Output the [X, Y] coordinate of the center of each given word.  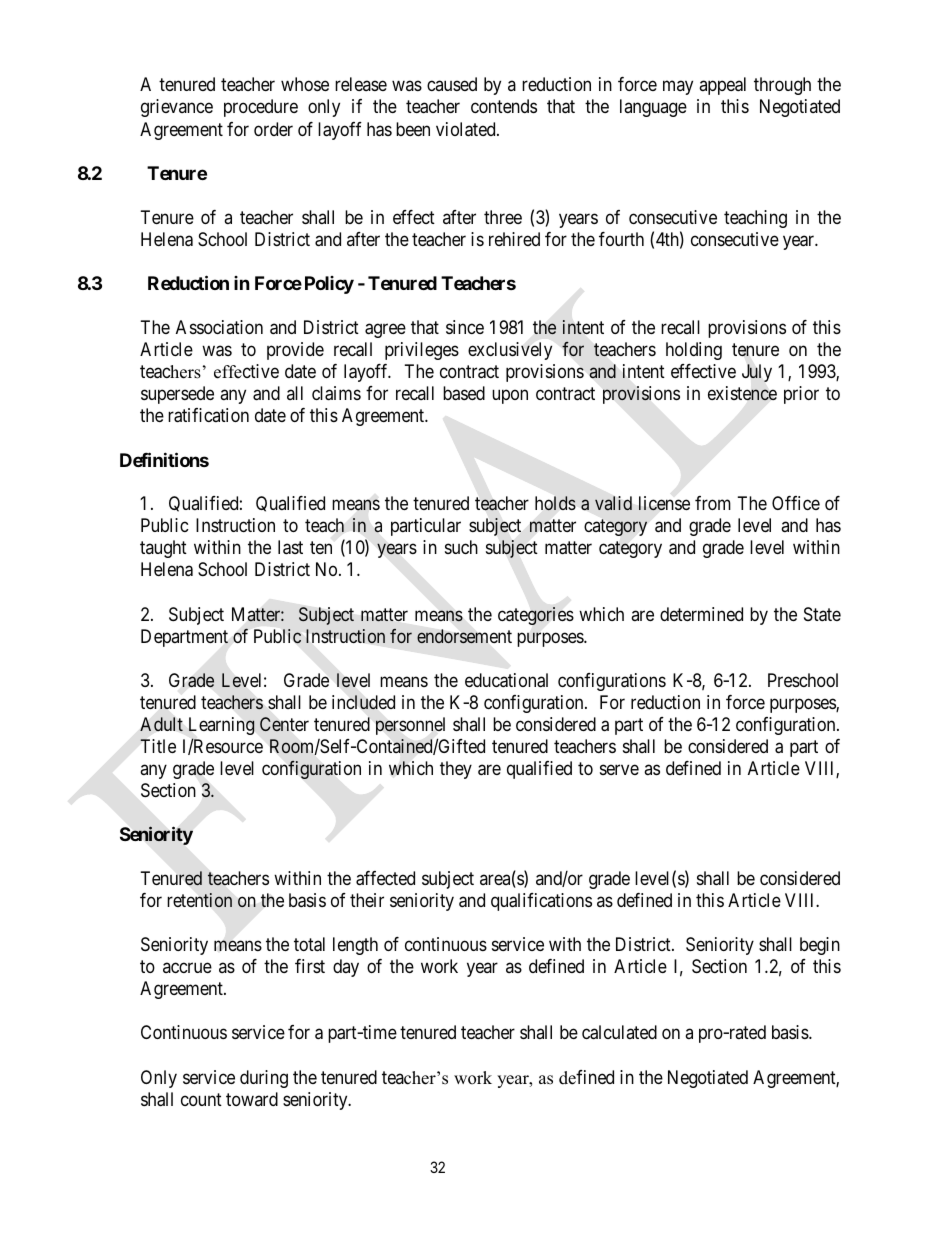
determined [701, 614]
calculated [619, 1032]
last [290, 547]
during [264, 1079]
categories [536, 616]
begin [820, 946]
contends [504, 106]
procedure [261, 108]
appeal [722, 86]
